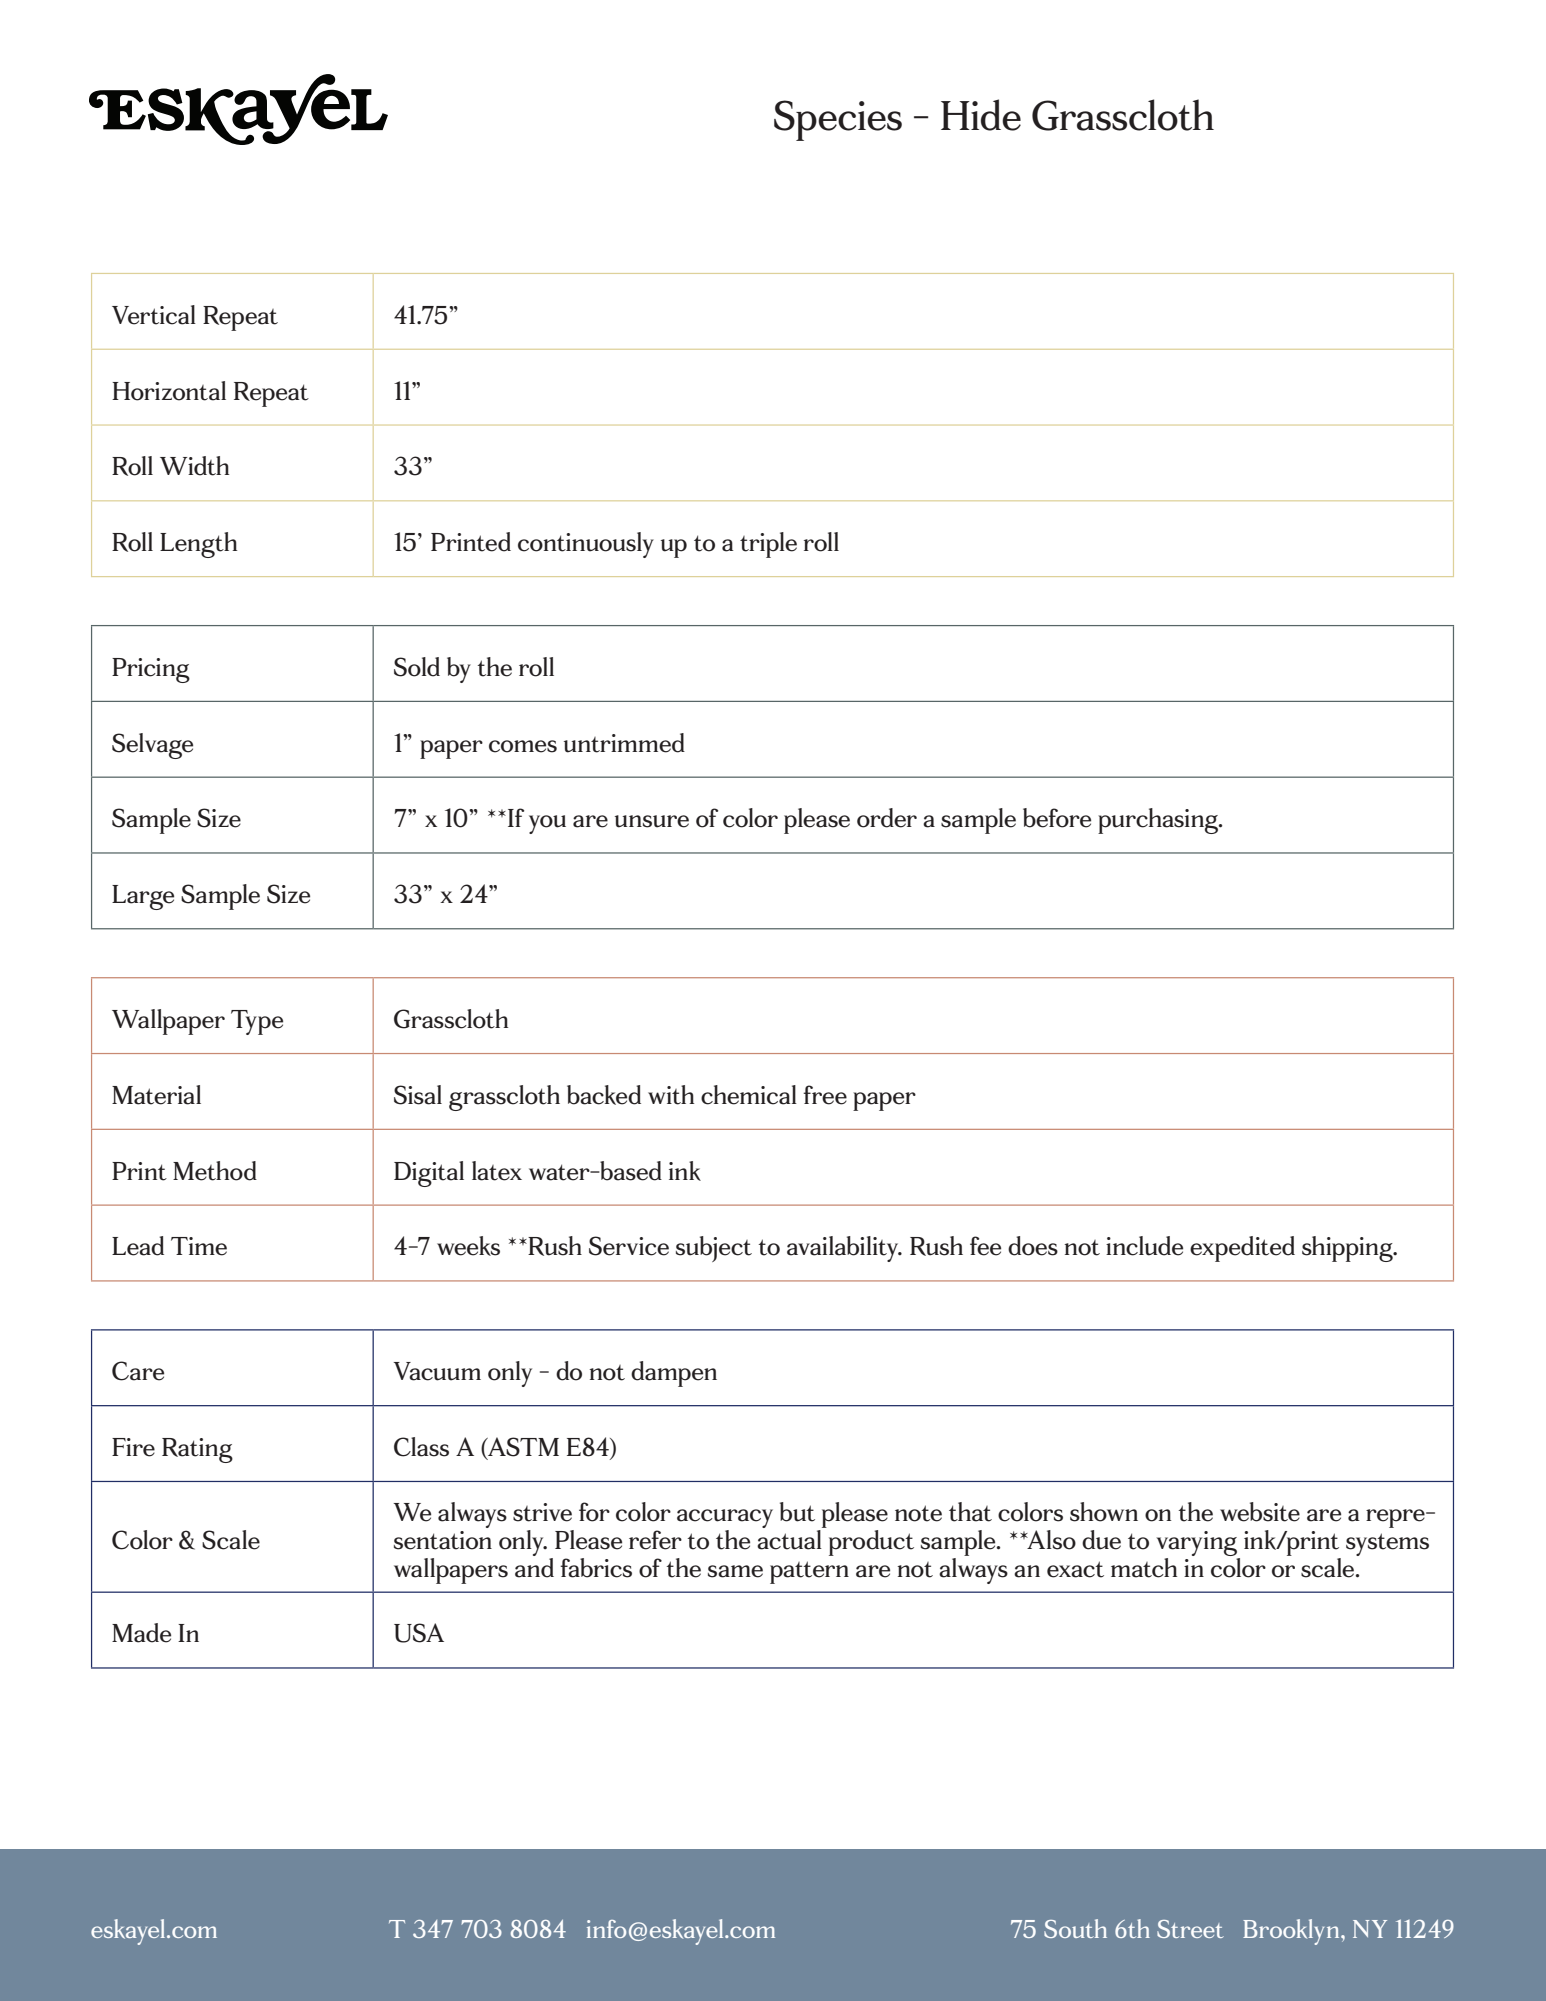  Describe the element at coordinates (714, 1249) in the document. I see `subject` at that location.
